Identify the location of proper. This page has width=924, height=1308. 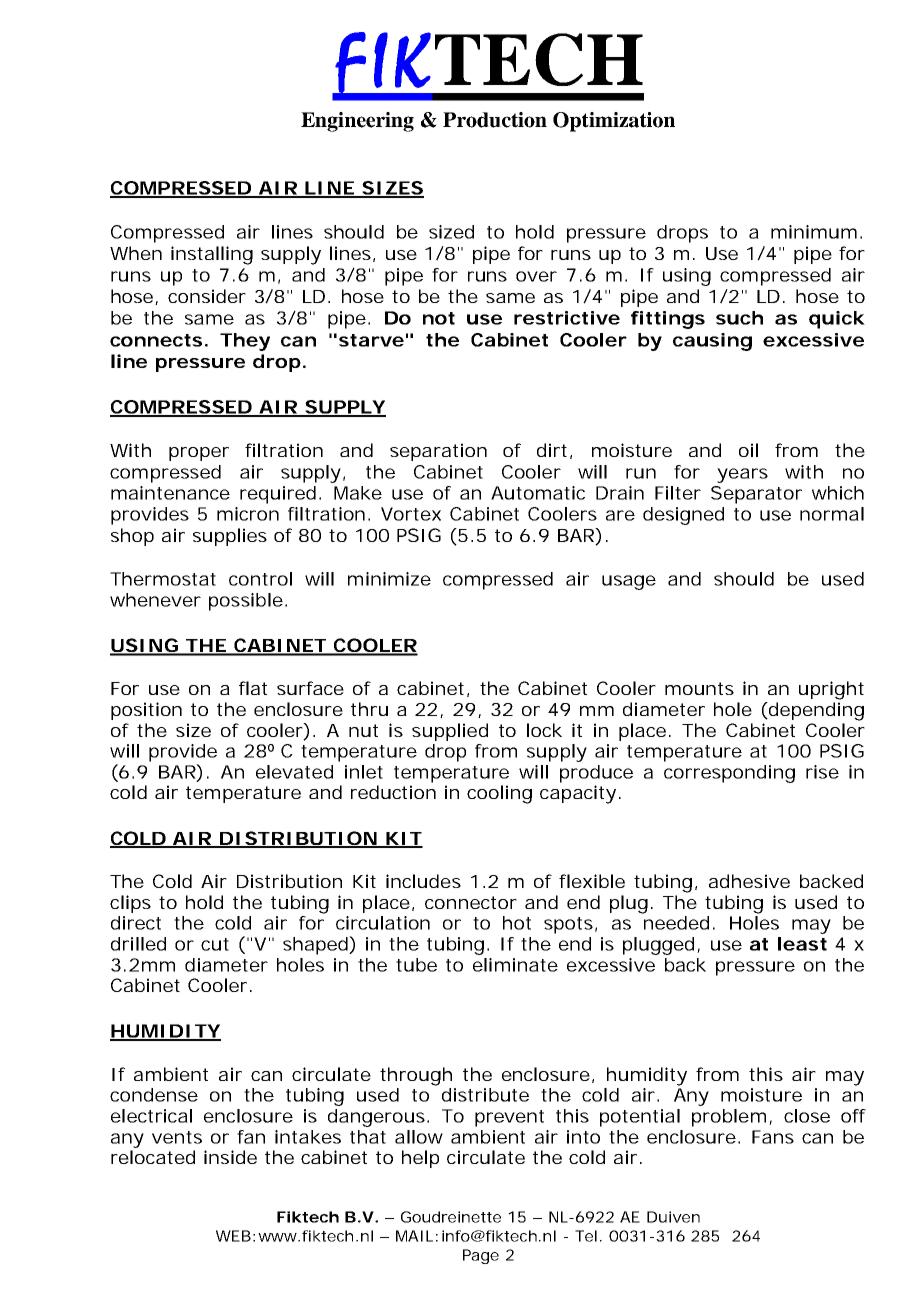
(199, 454).
